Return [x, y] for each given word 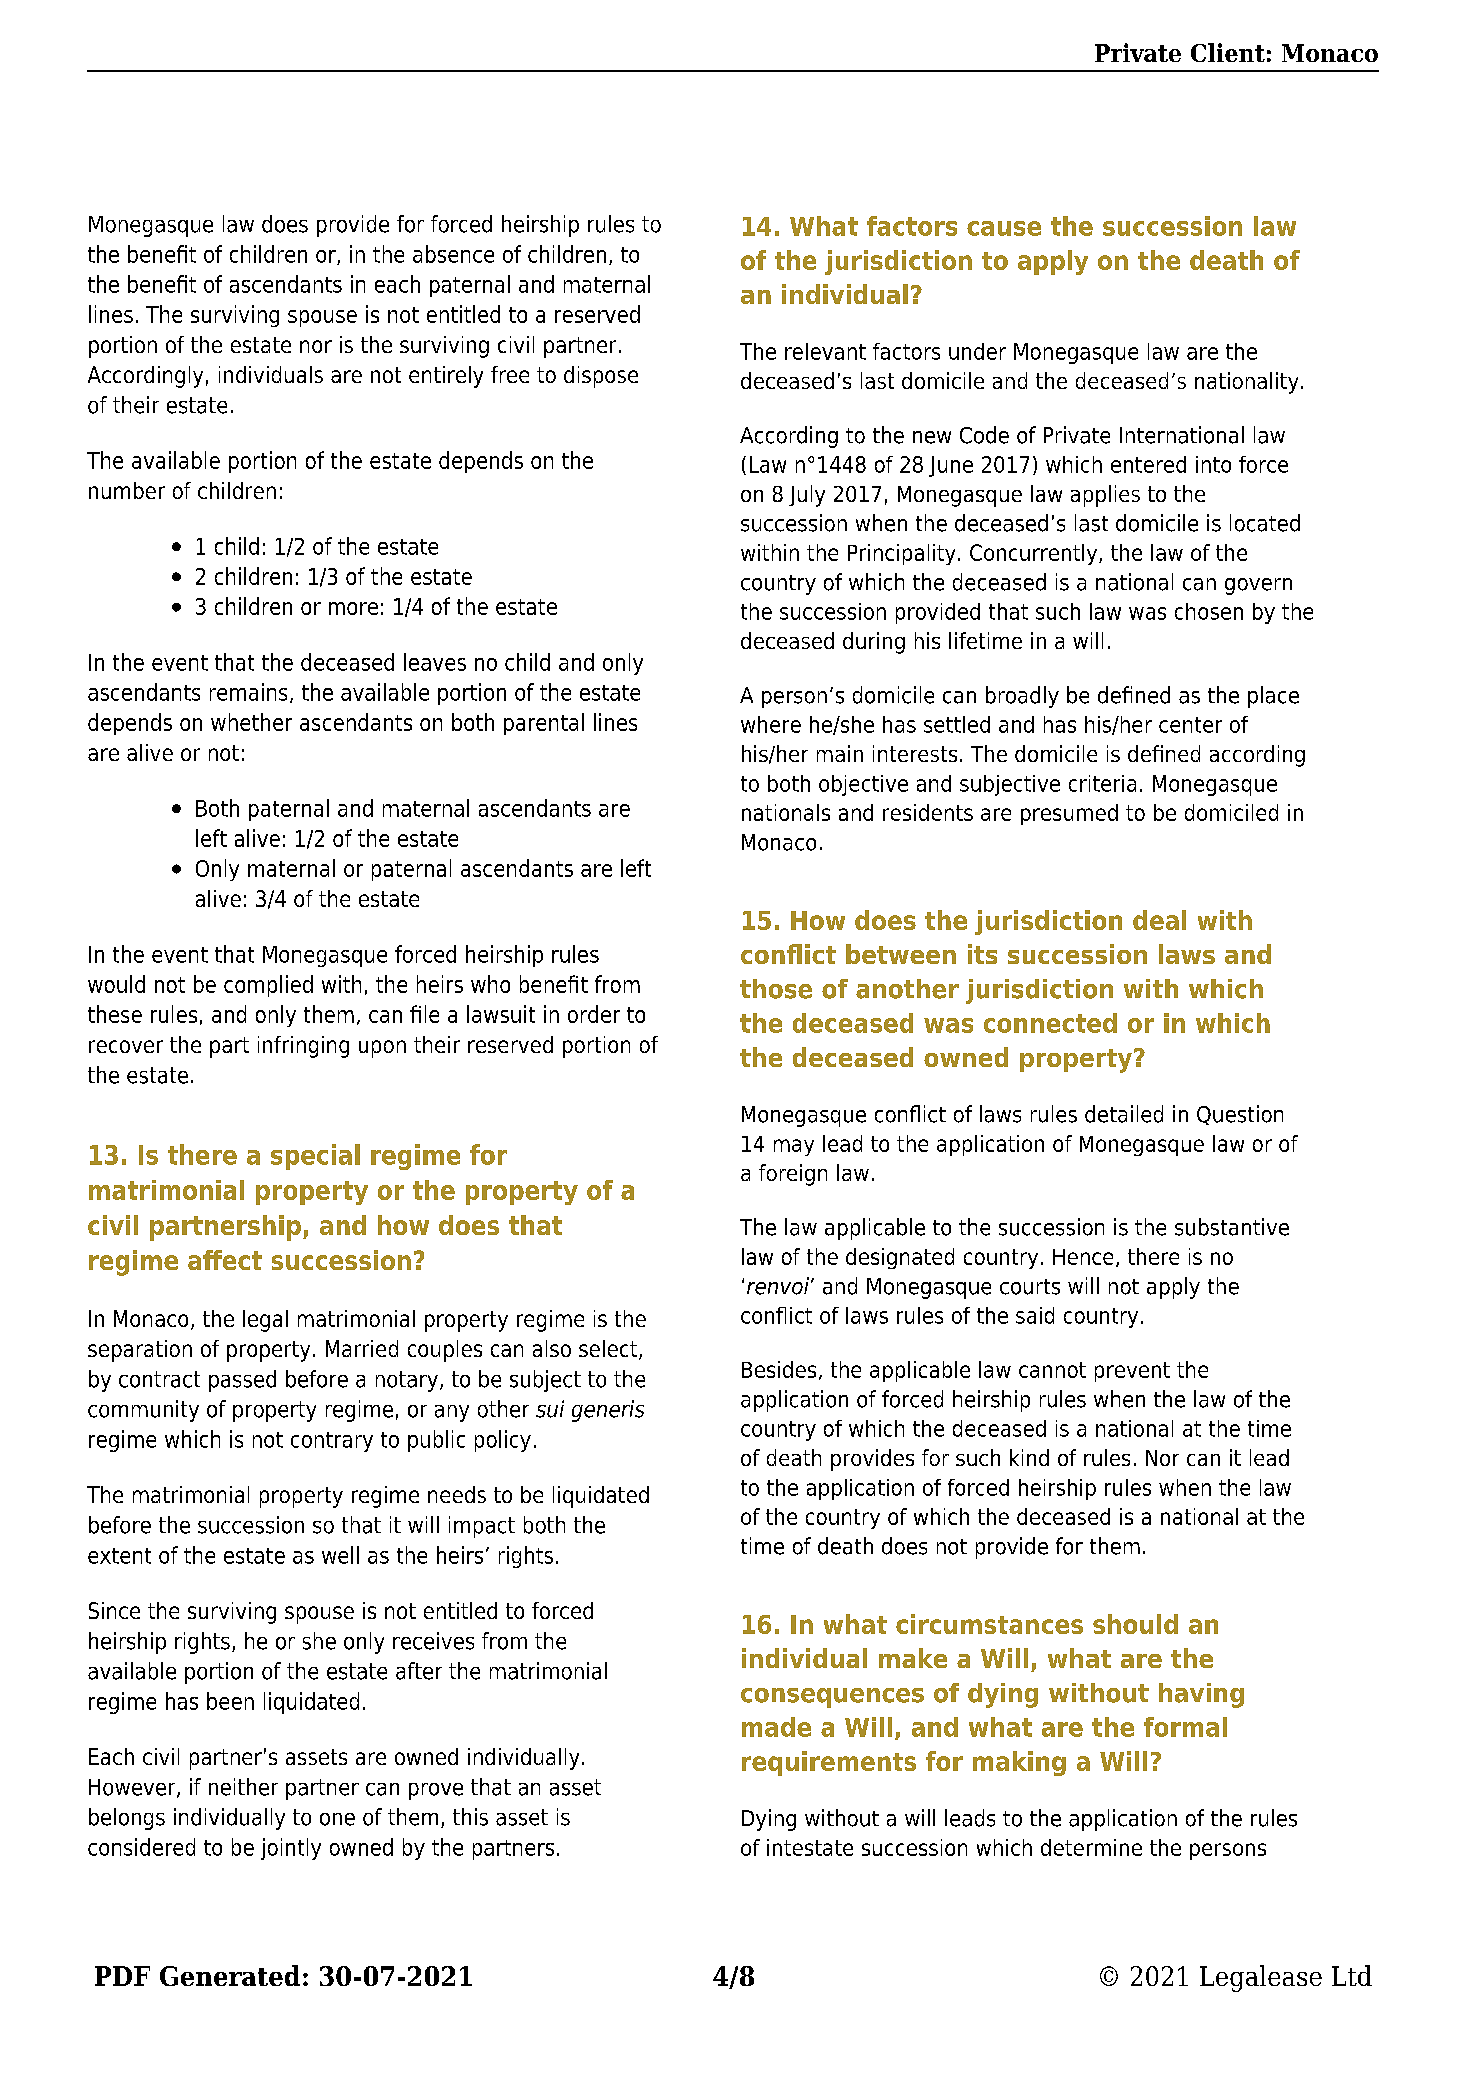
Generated [230, 1975]
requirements [829, 1763]
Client [1228, 52]
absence [453, 254]
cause [1004, 228]
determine [1091, 1847]
